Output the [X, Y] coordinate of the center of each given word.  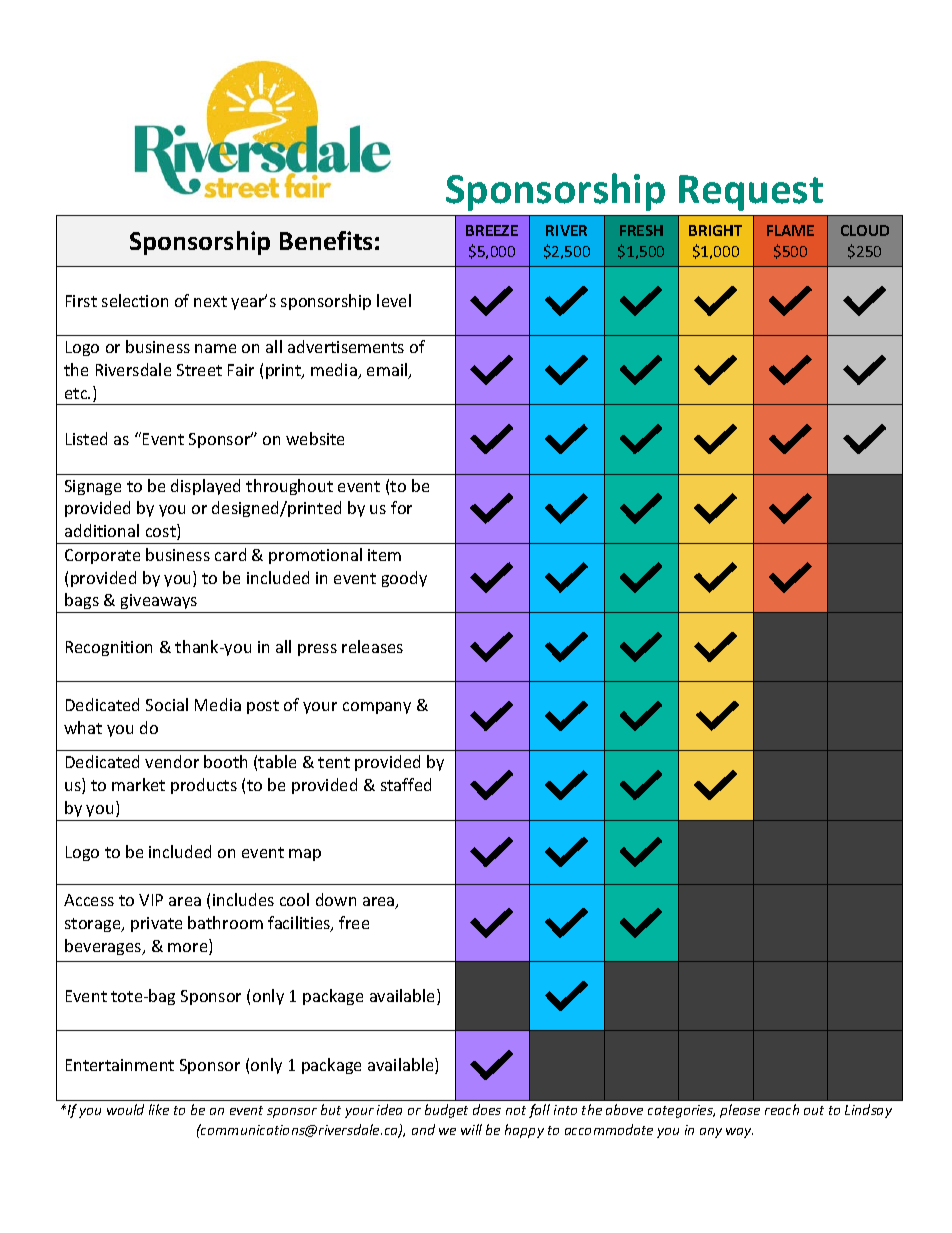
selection [135, 300]
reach [782, 1109]
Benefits [326, 240]
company [377, 708]
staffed [406, 784]
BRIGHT [715, 230]
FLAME [790, 230]
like [159, 1109]
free [354, 922]
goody [404, 579]
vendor [172, 761]
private [156, 924]
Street [199, 370]
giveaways [159, 603]
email [388, 371]
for [401, 507]
